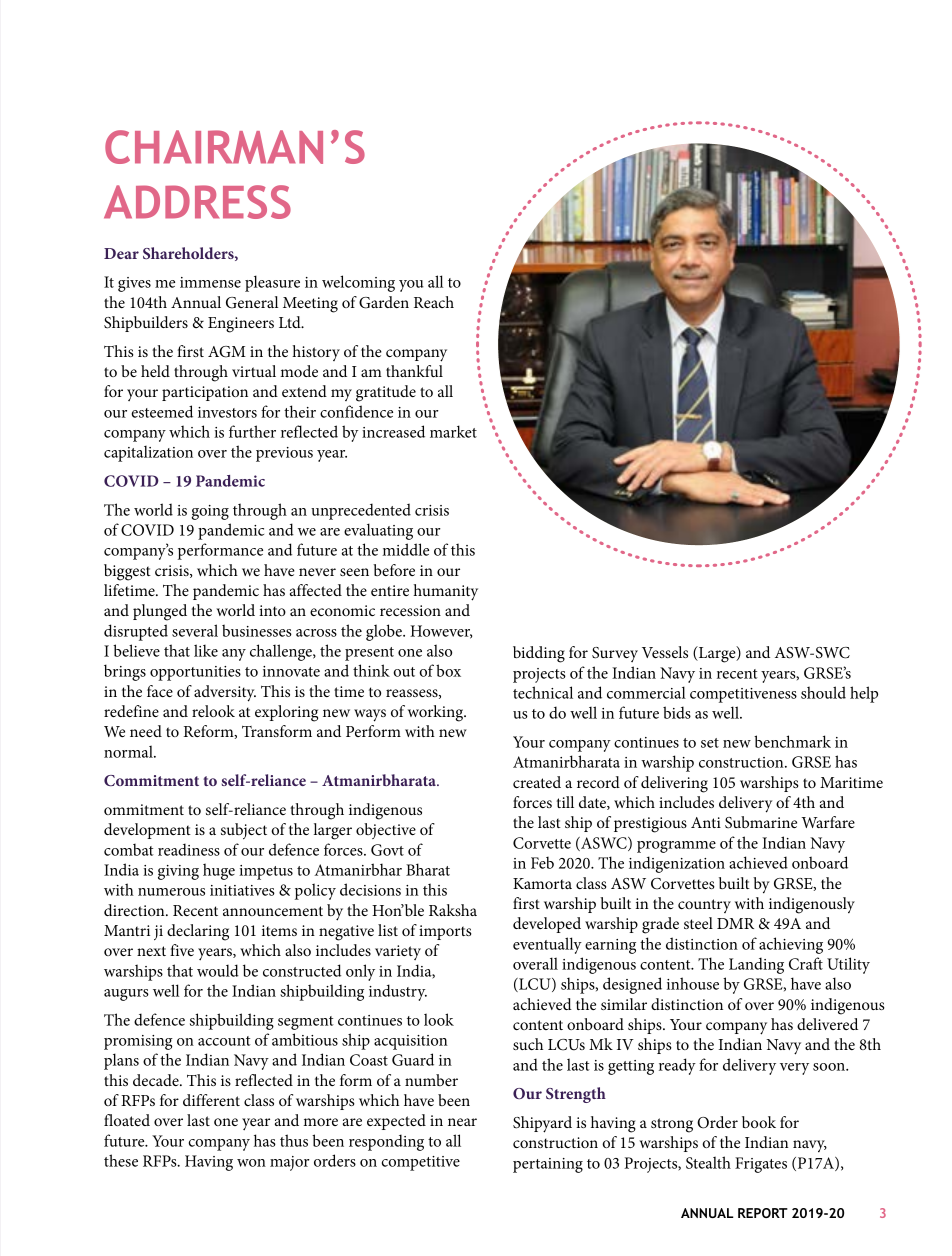 This image has height=1256, width=952. Describe the element at coordinates (225, 693) in the image. I see `adversity` at that location.
